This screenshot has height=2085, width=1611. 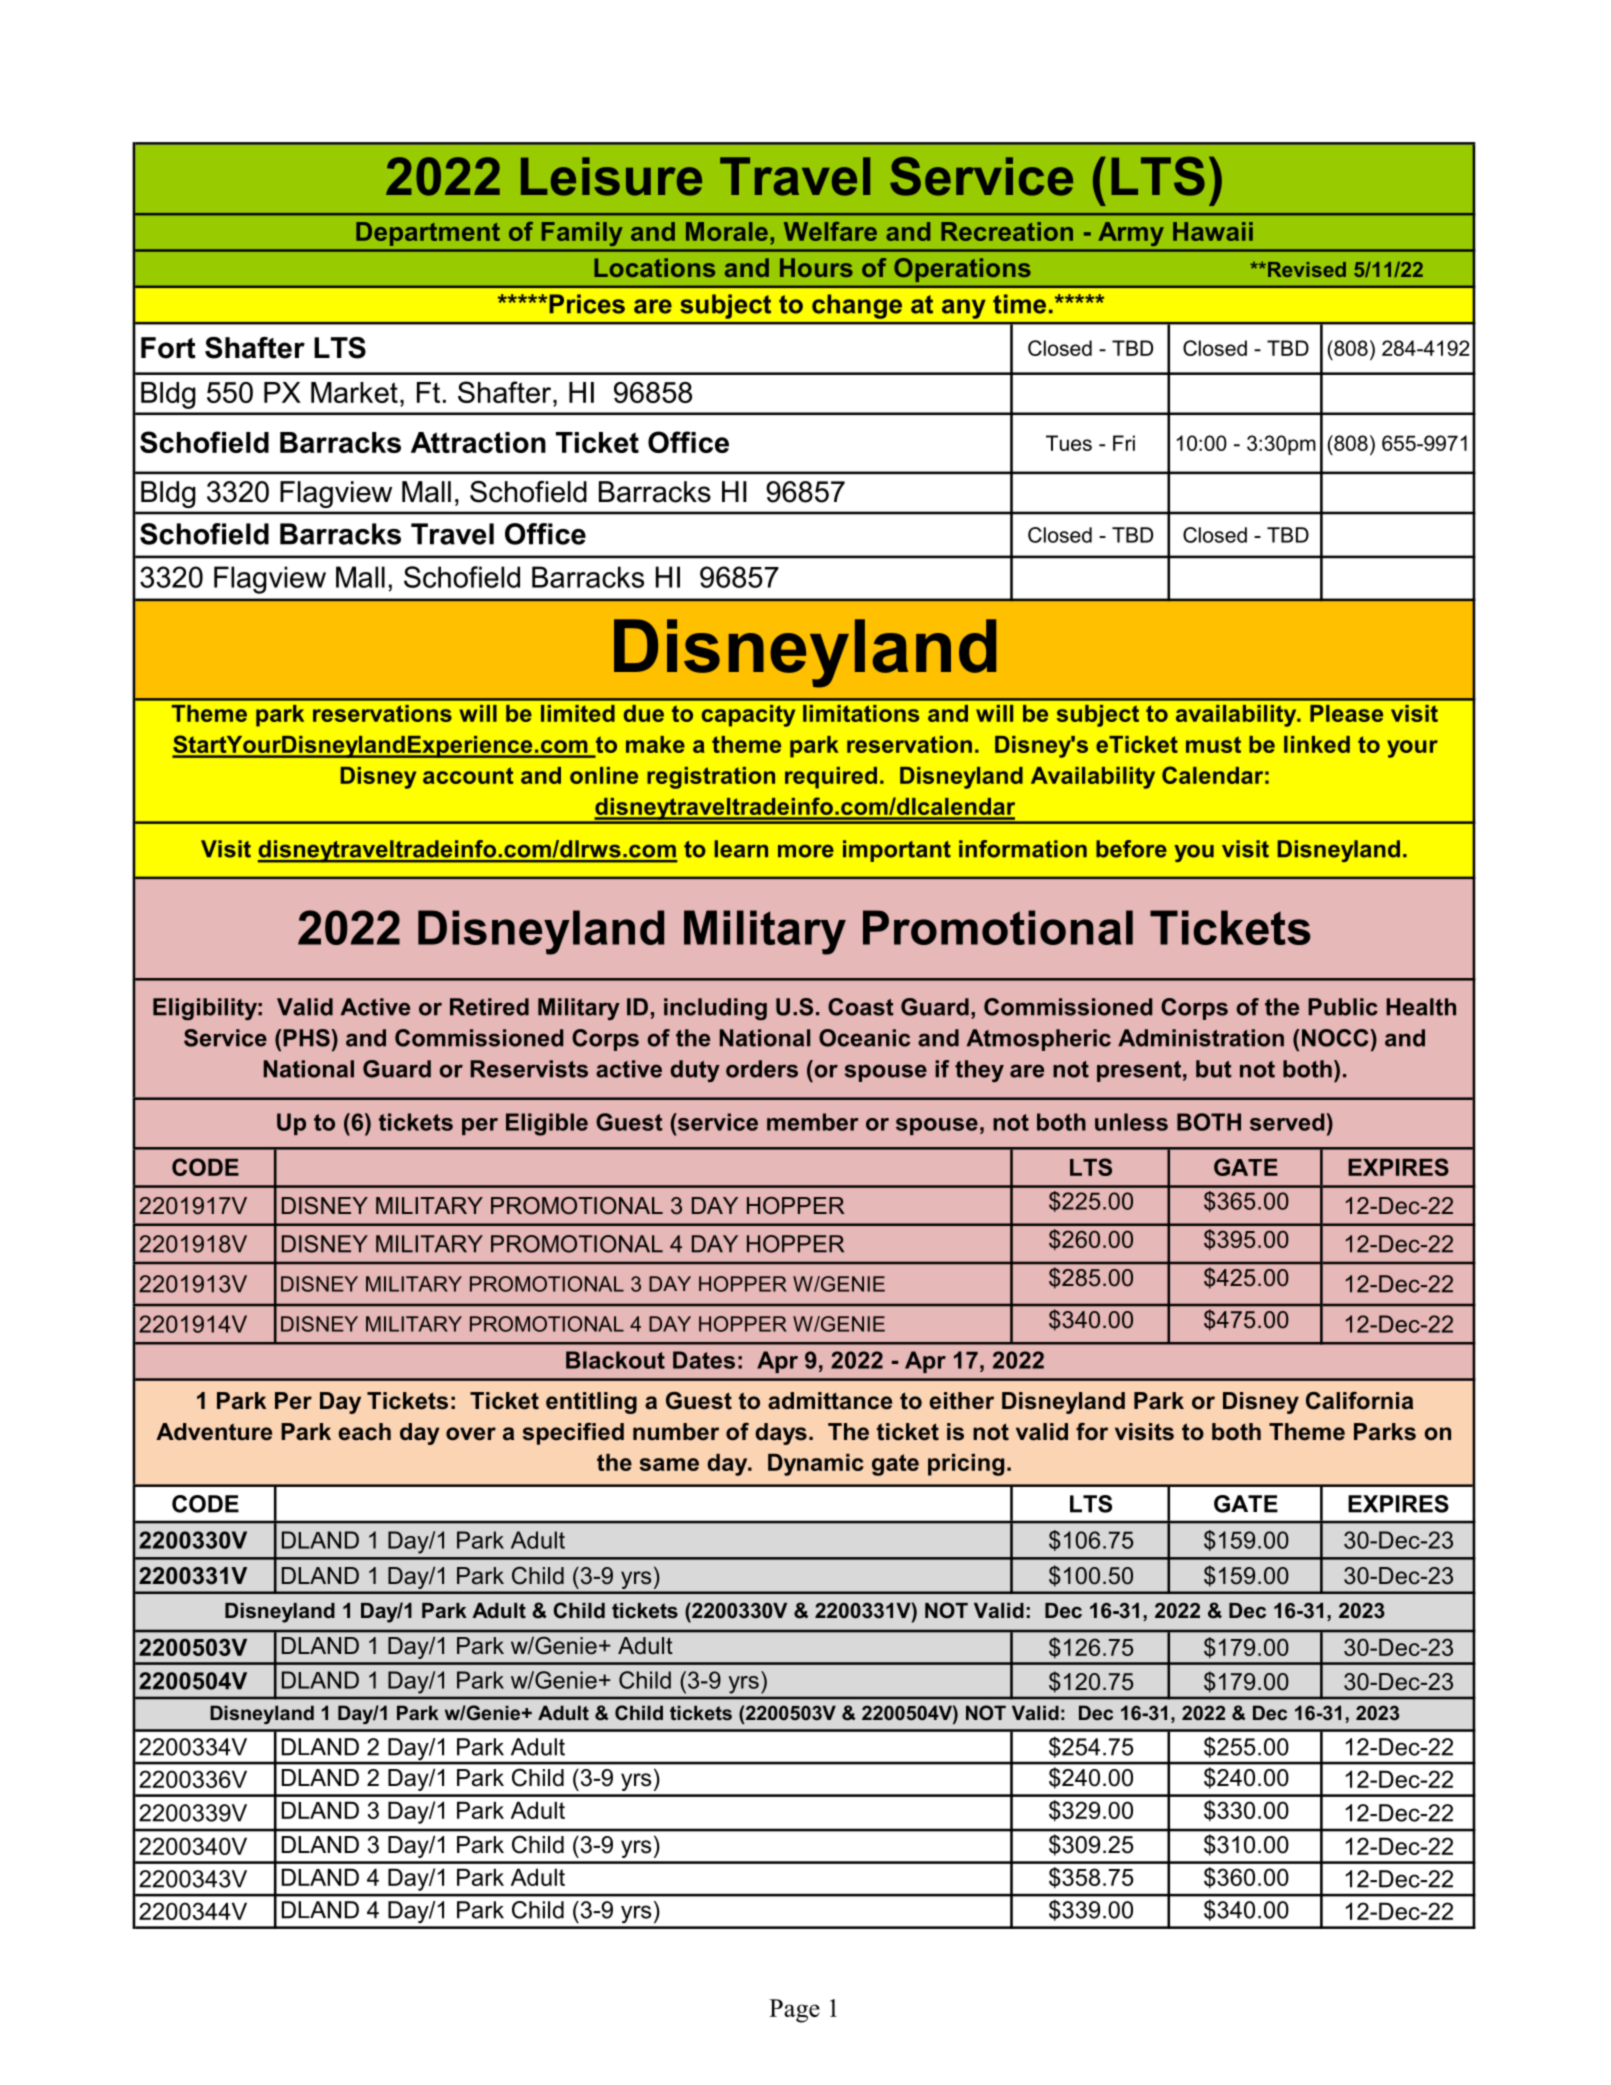 I want to click on account, so click(x=468, y=775).
